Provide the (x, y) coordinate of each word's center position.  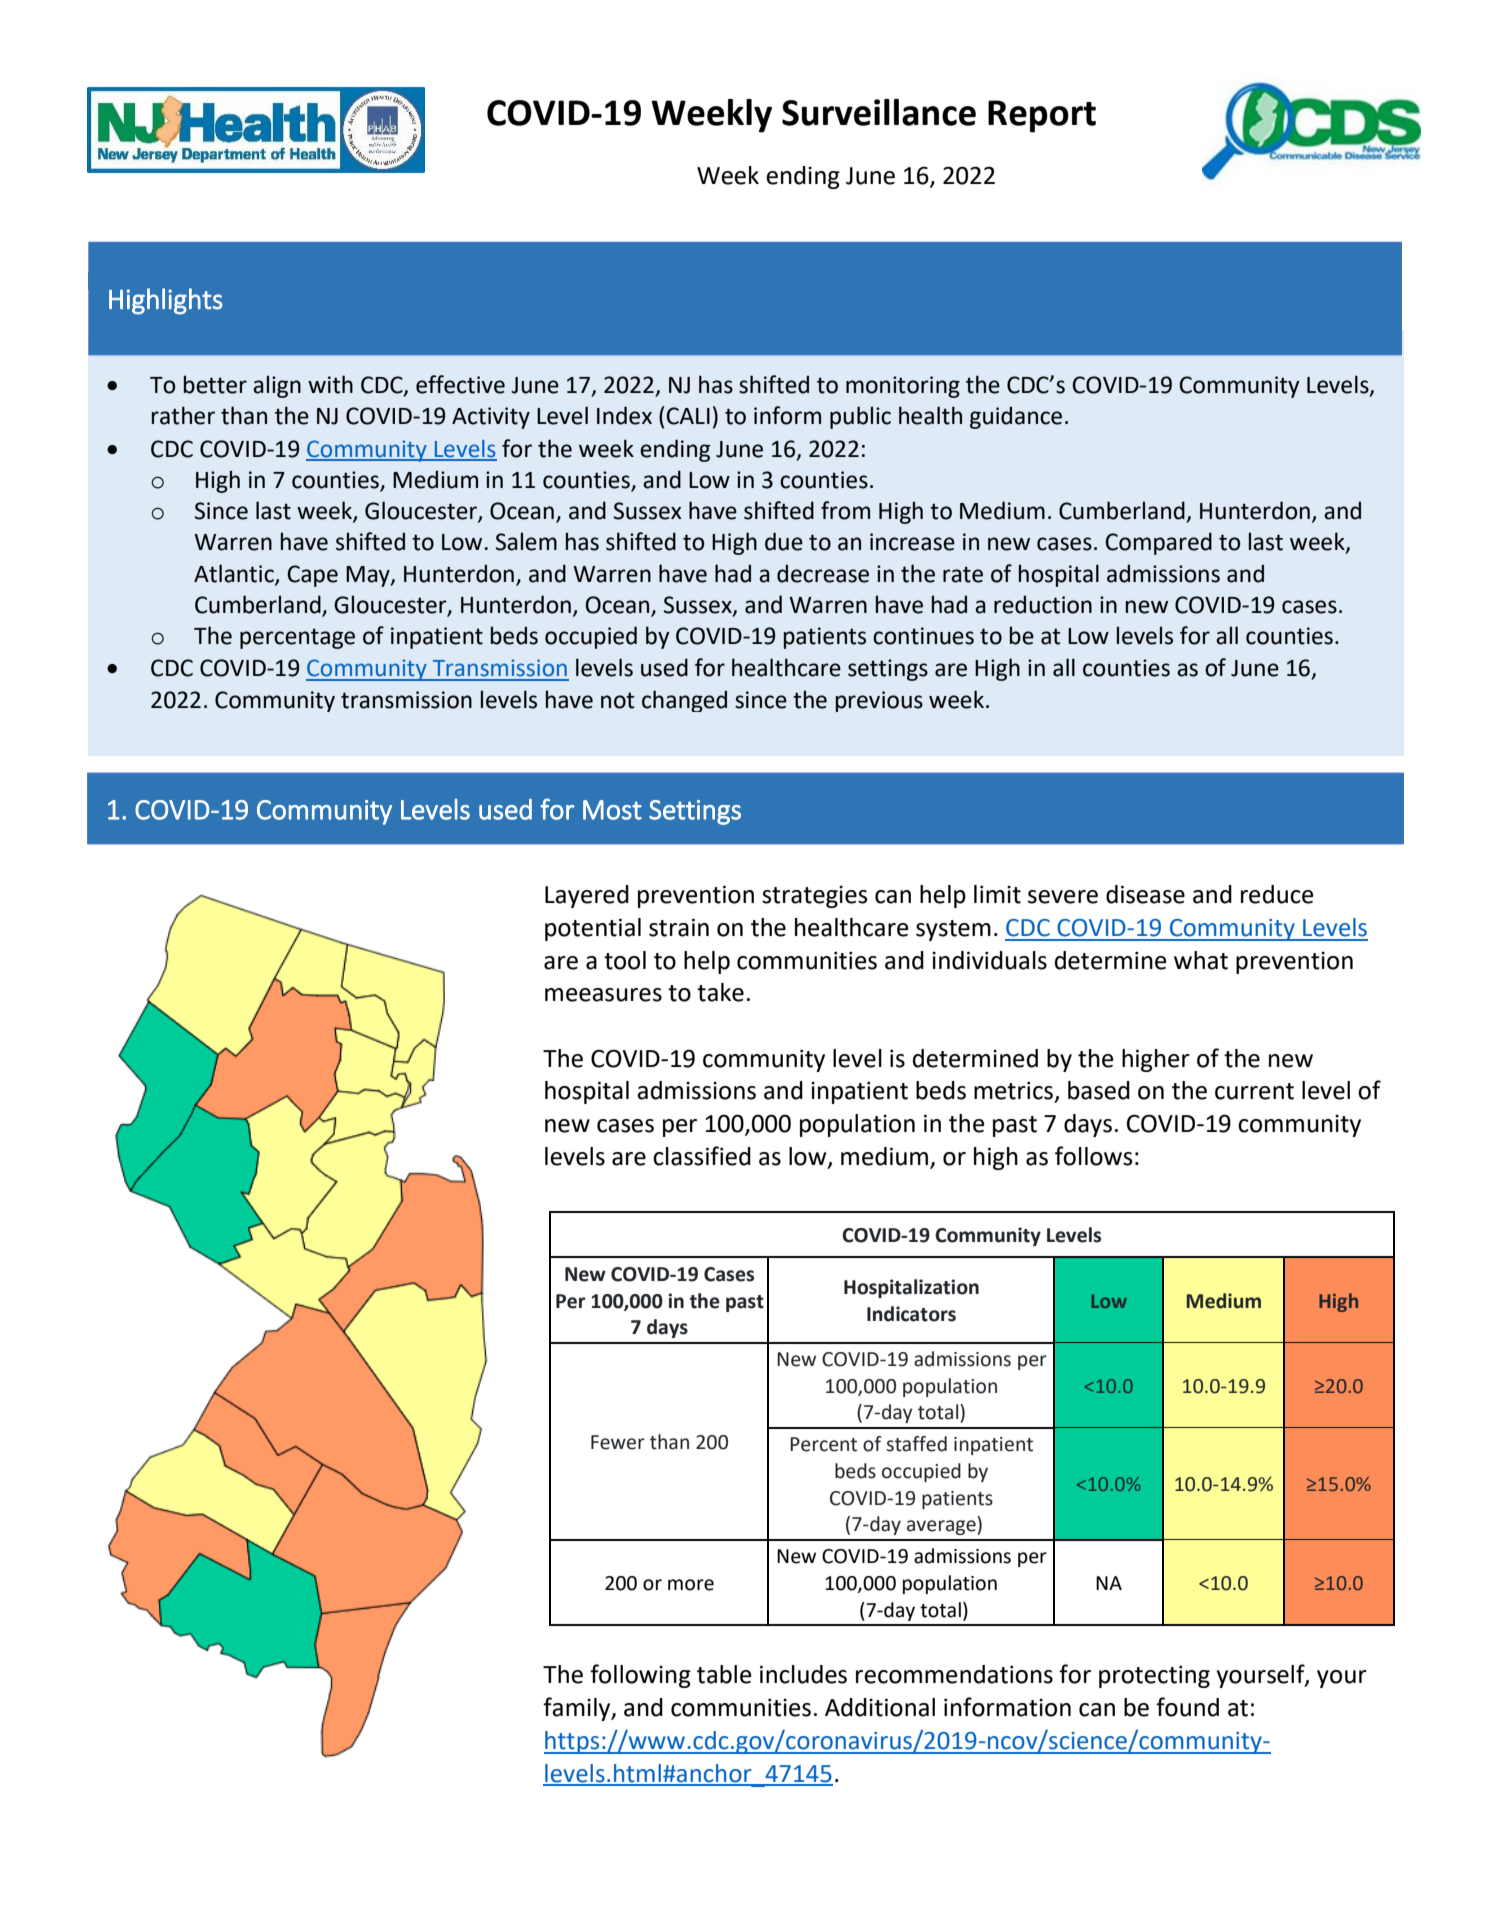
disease (1145, 894)
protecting (1154, 1676)
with (330, 384)
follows (1093, 1156)
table (724, 1674)
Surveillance (879, 112)
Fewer (618, 1442)
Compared (1158, 543)
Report (1042, 116)
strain (679, 927)
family (578, 1709)
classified (702, 1156)
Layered (587, 896)
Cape (312, 576)
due (784, 541)
